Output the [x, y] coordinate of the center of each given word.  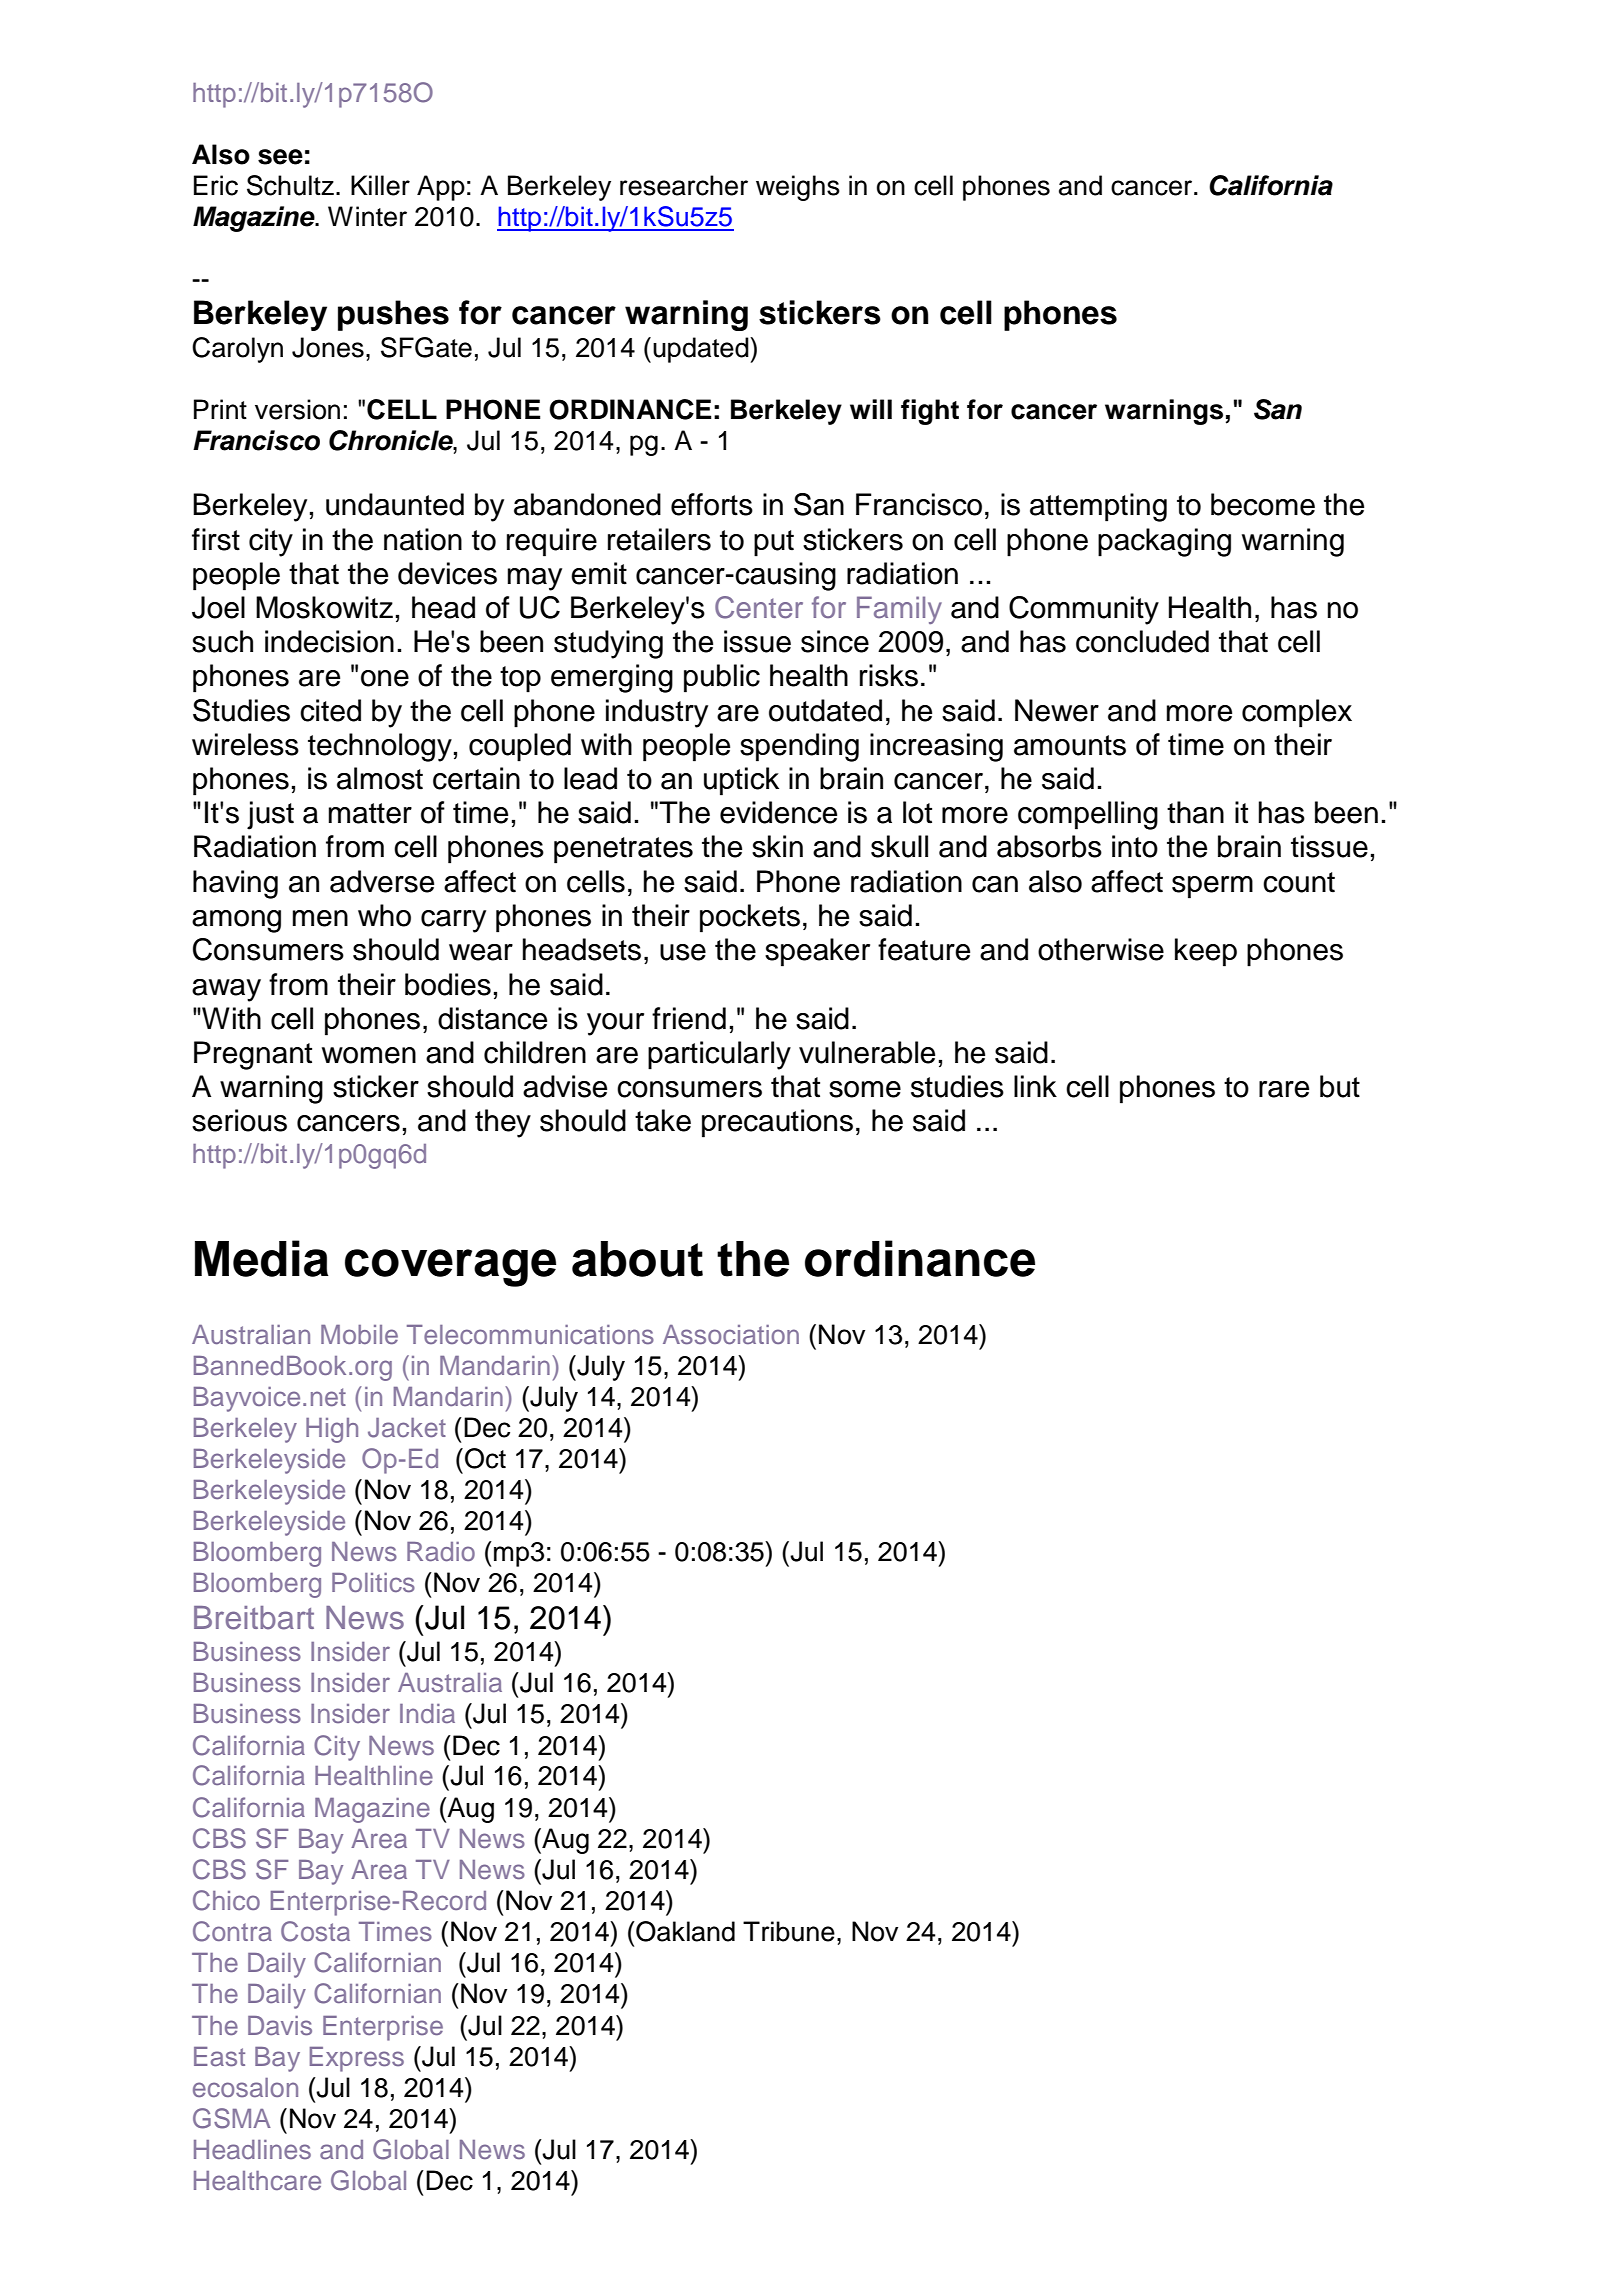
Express [357, 2059]
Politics [373, 1583]
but [1340, 1086]
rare [1284, 1089]
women [369, 1055]
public [722, 678]
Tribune [789, 1931]
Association [731, 1335]
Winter [367, 216]
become [1263, 504]
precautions [777, 1123]
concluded [1142, 641]
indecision [329, 641]
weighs [798, 188]
